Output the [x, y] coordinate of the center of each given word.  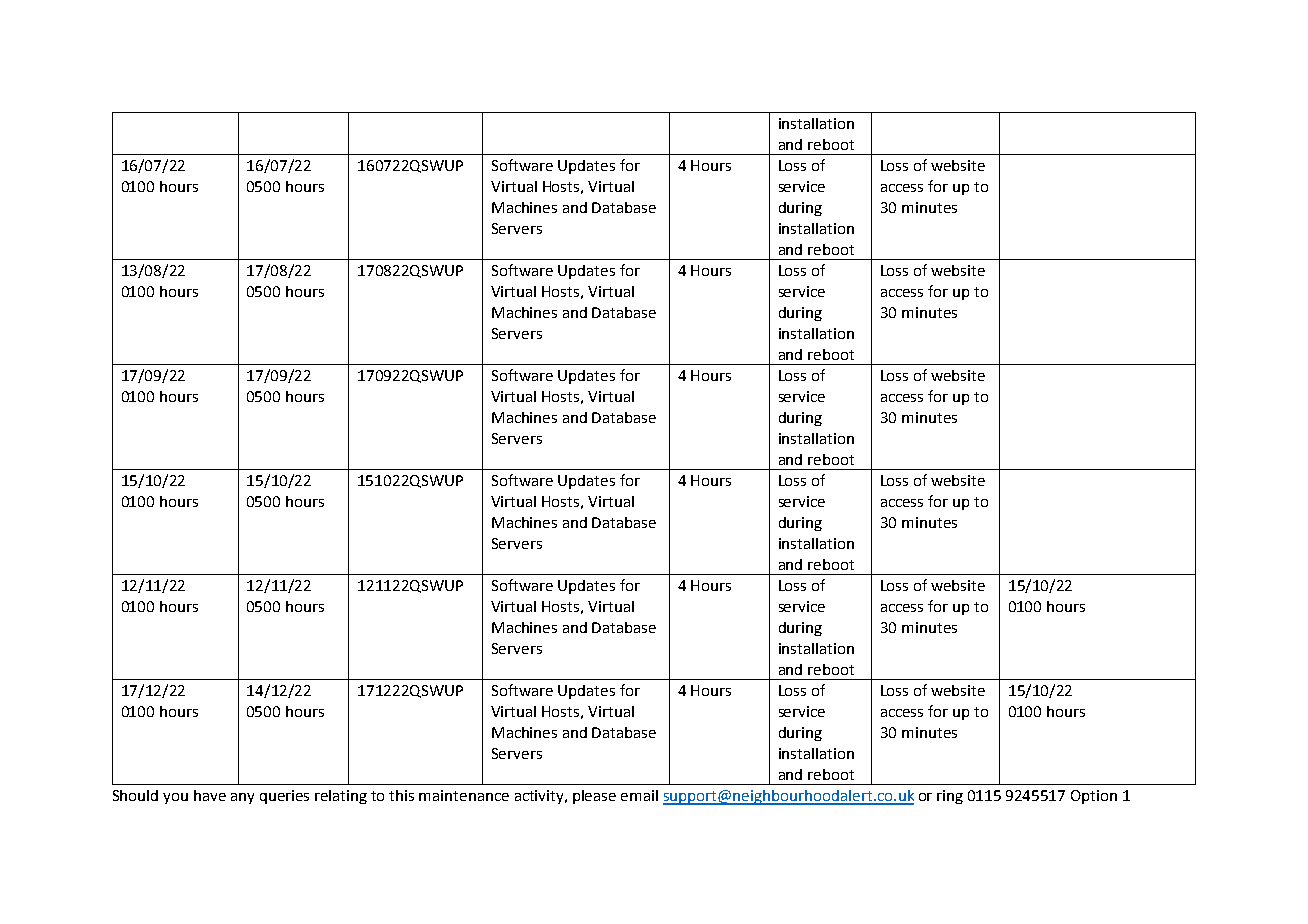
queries [284, 797]
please [594, 797]
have [210, 795]
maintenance [464, 795]
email [639, 795]
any [242, 798]
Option [1094, 797]
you [175, 798]
